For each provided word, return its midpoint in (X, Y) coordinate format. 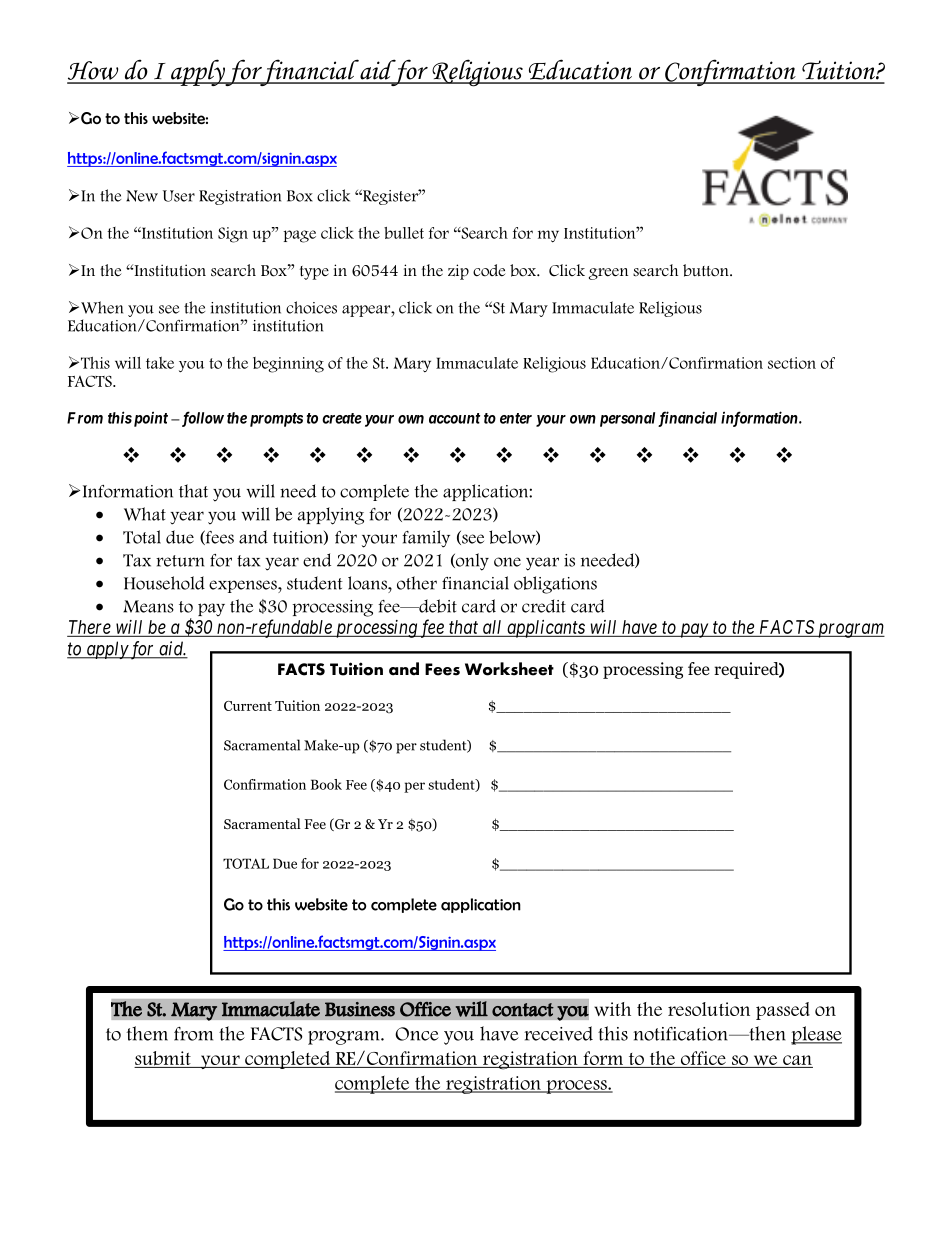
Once (417, 1034)
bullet (404, 233)
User (179, 196)
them (147, 1033)
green (608, 274)
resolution (709, 1009)
